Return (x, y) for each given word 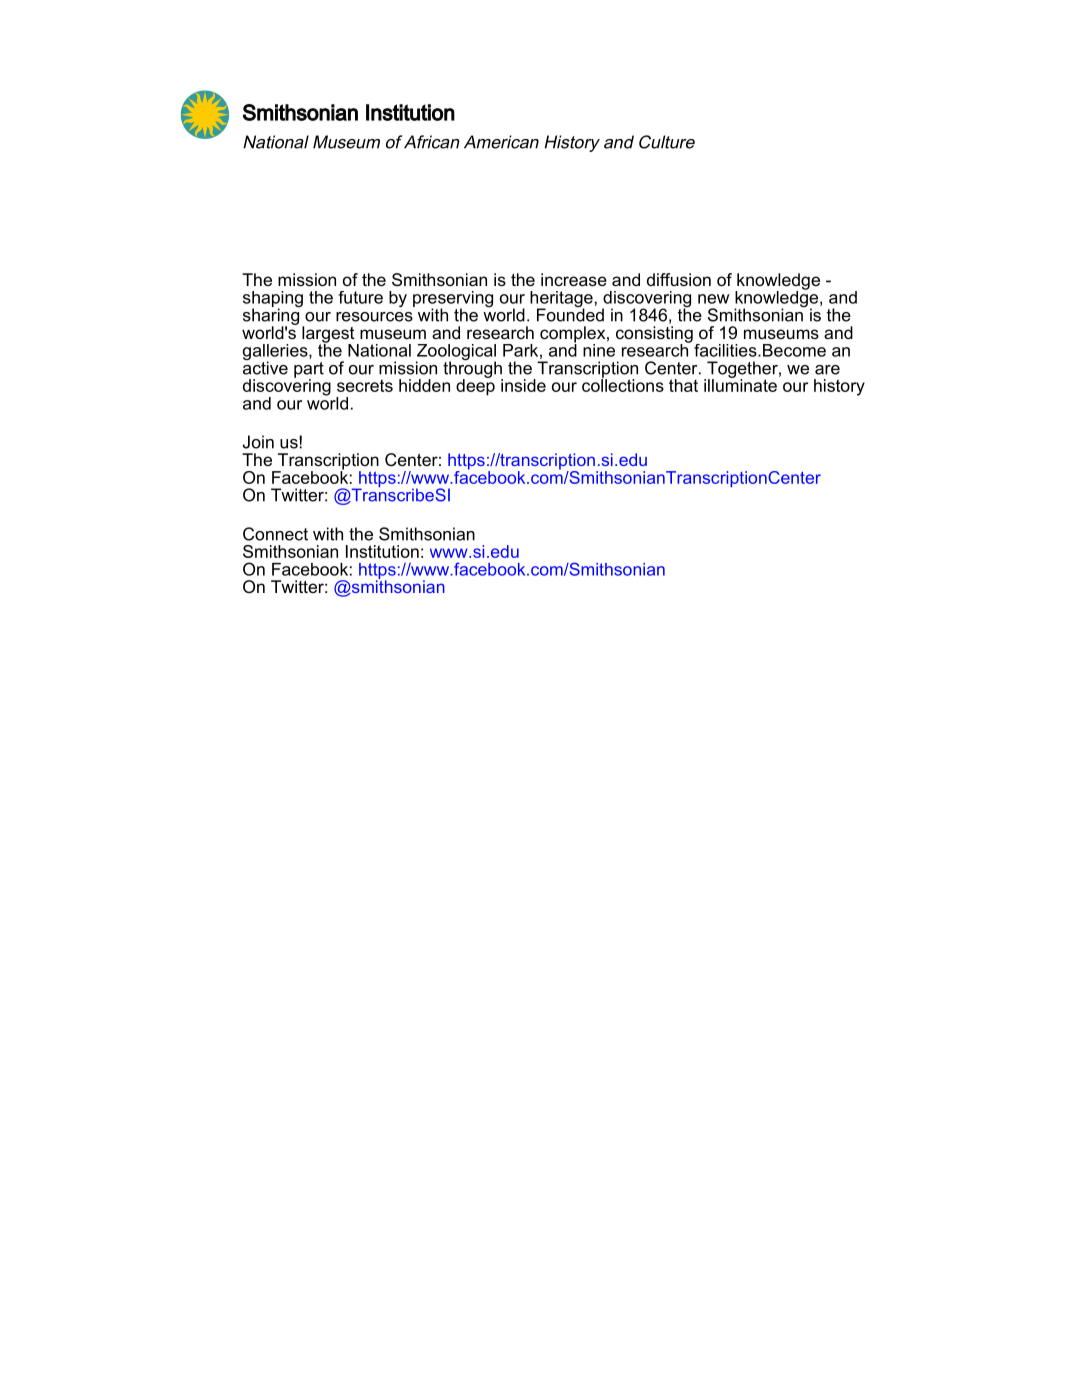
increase (574, 279)
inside (523, 385)
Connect (275, 534)
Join (258, 442)
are (827, 370)
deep (475, 386)
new (713, 299)
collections (623, 384)
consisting (654, 335)
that (683, 385)
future (360, 297)
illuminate (740, 384)
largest (328, 335)
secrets (365, 385)
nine (599, 349)
